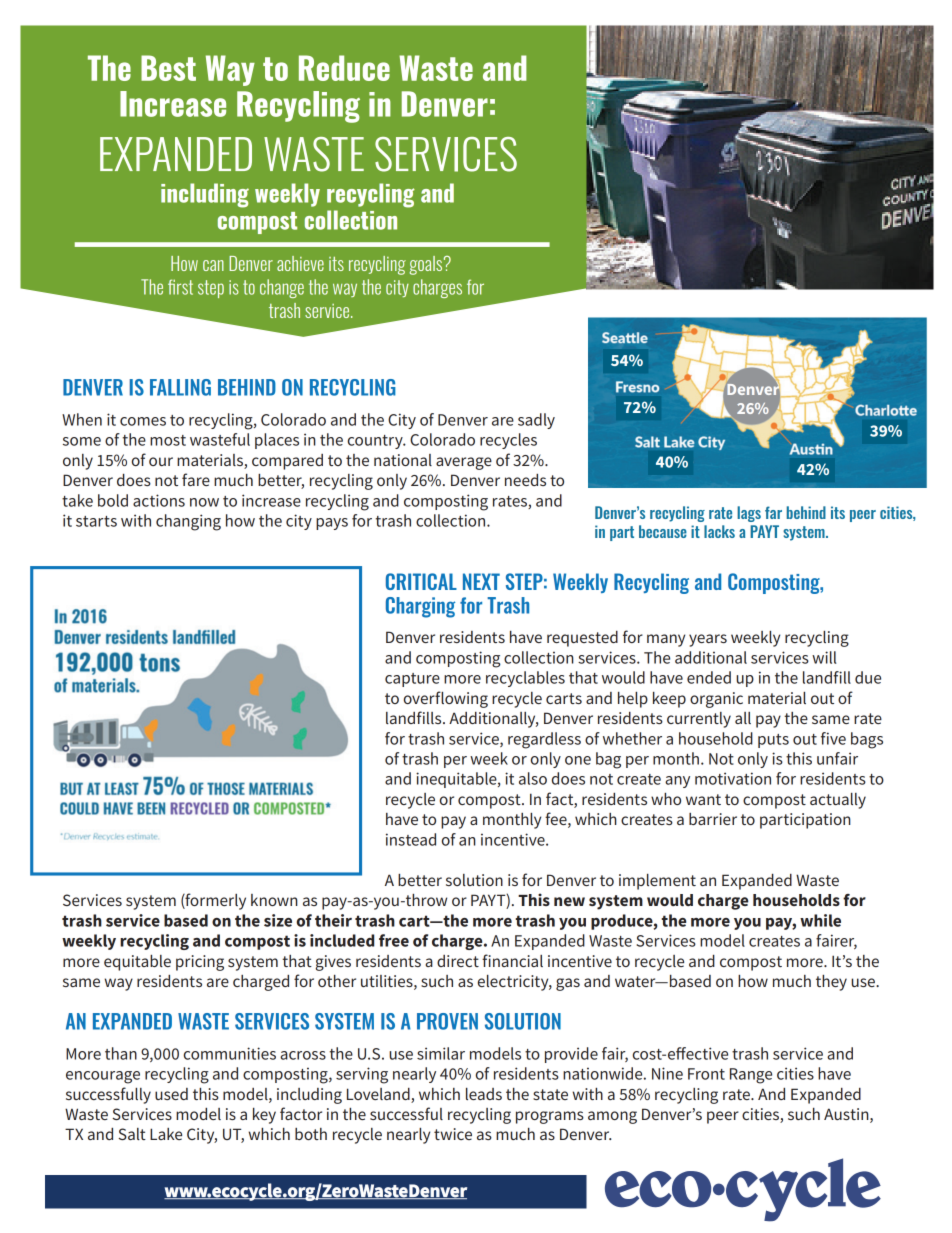 This screenshot has width=952, height=1233. I want to click on Reduce, so click(344, 68).
